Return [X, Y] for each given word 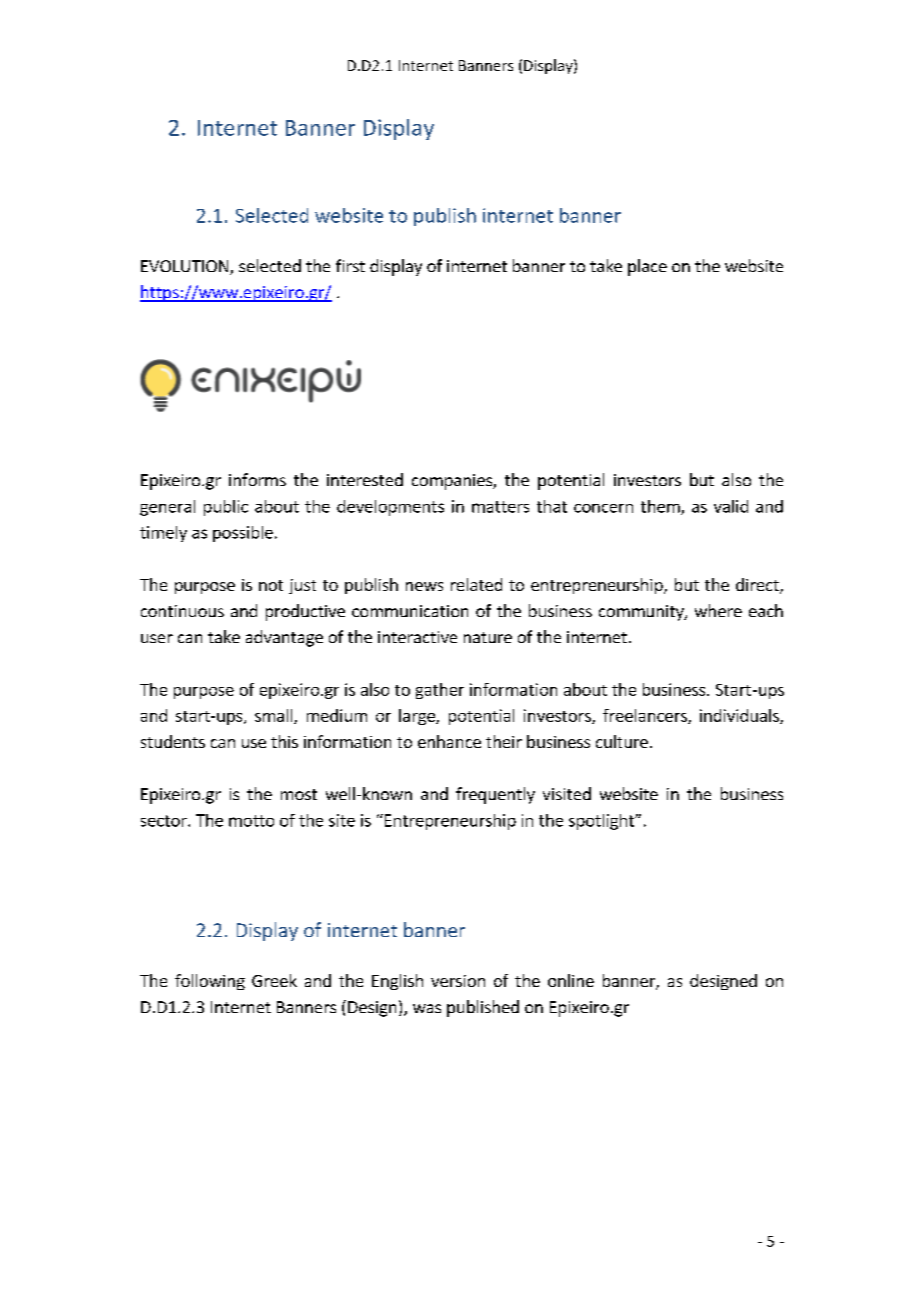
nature [488, 637]
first [350, 265]
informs [257, 479]
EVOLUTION [186, 267]
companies [453, 482]
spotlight [602, 822]
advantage [284, 638]
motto [251, 821]
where [718, 610]
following [210, 982]
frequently [495, 795]
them [661, 507]
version [458, 981]
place [647, 267]
